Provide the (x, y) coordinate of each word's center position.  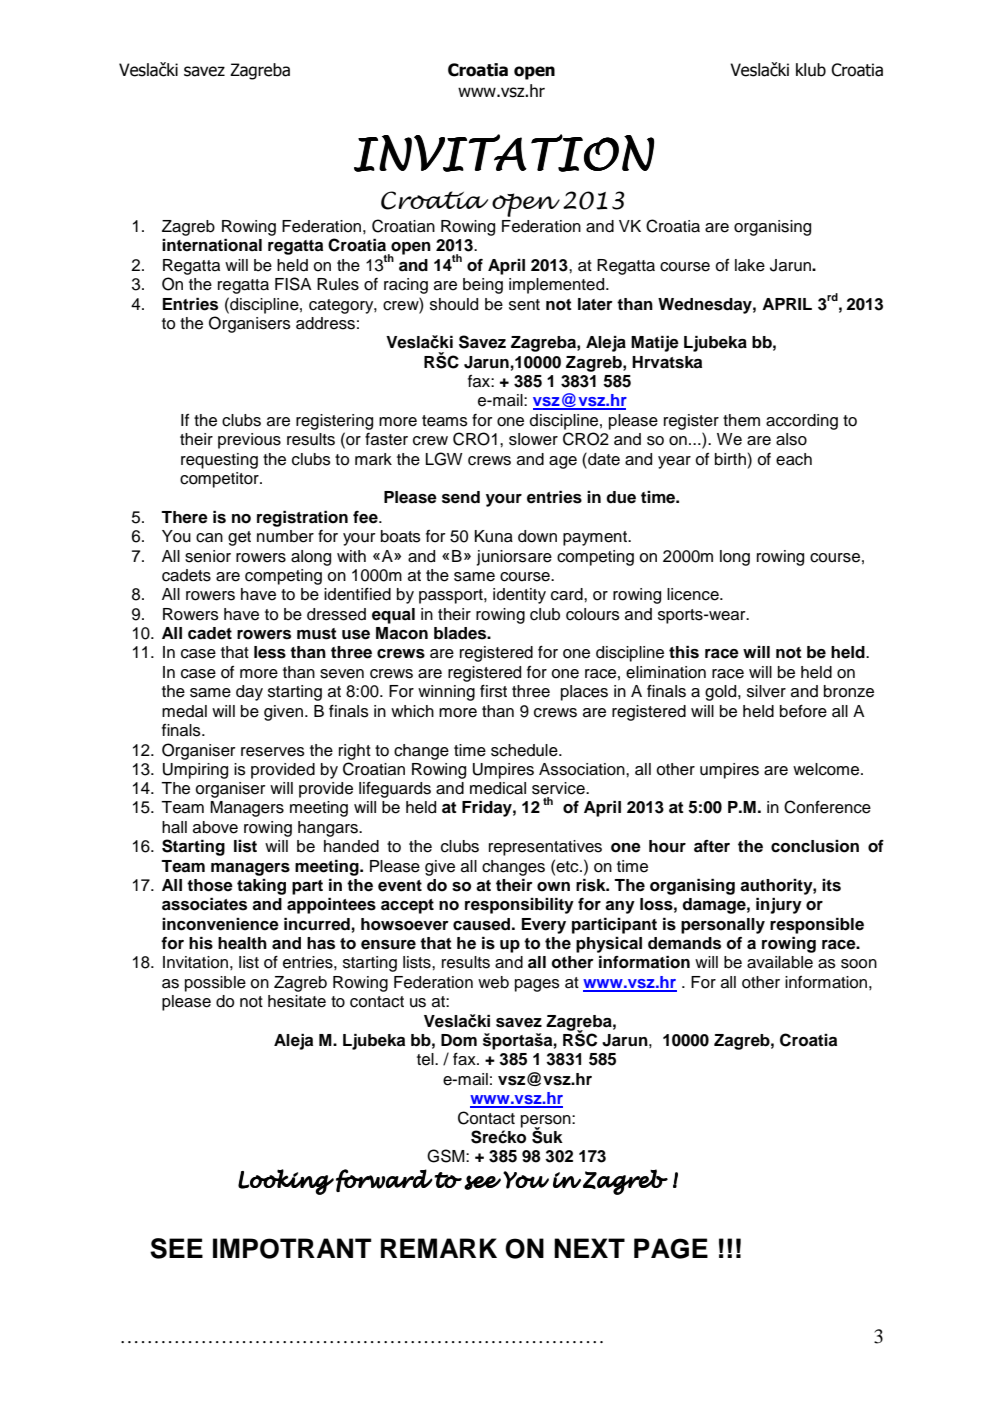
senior (208, 556)
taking (261, 887)
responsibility (519, 905)
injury (779, 905)
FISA (293, 284)
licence (694, 594)
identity (519, 596)
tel (426, 1059)
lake (750, 265)
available (780, 962)
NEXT (589, 1248)
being (483, 286)
